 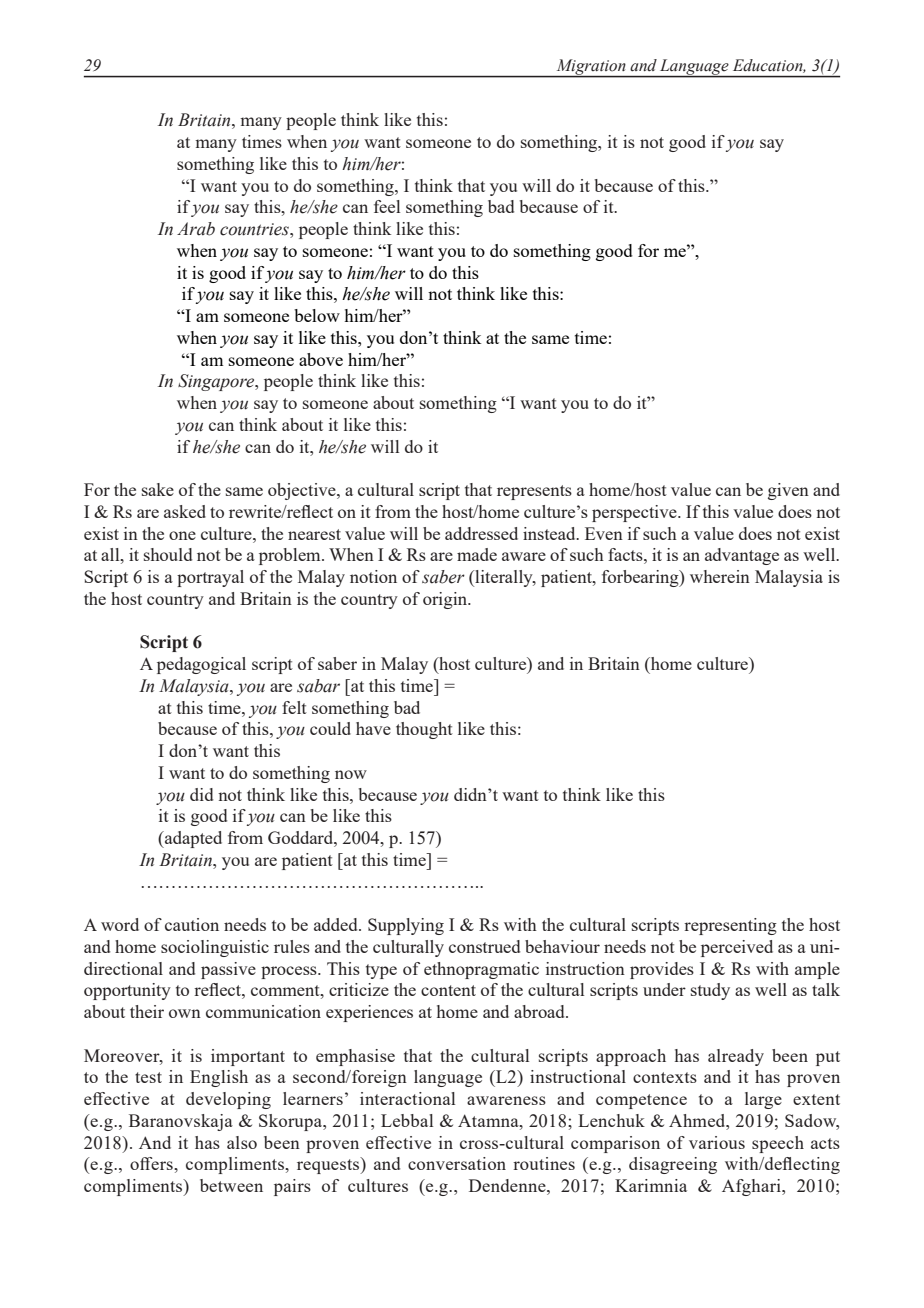 I want to click on Arab, so click(x=196, y=229).
